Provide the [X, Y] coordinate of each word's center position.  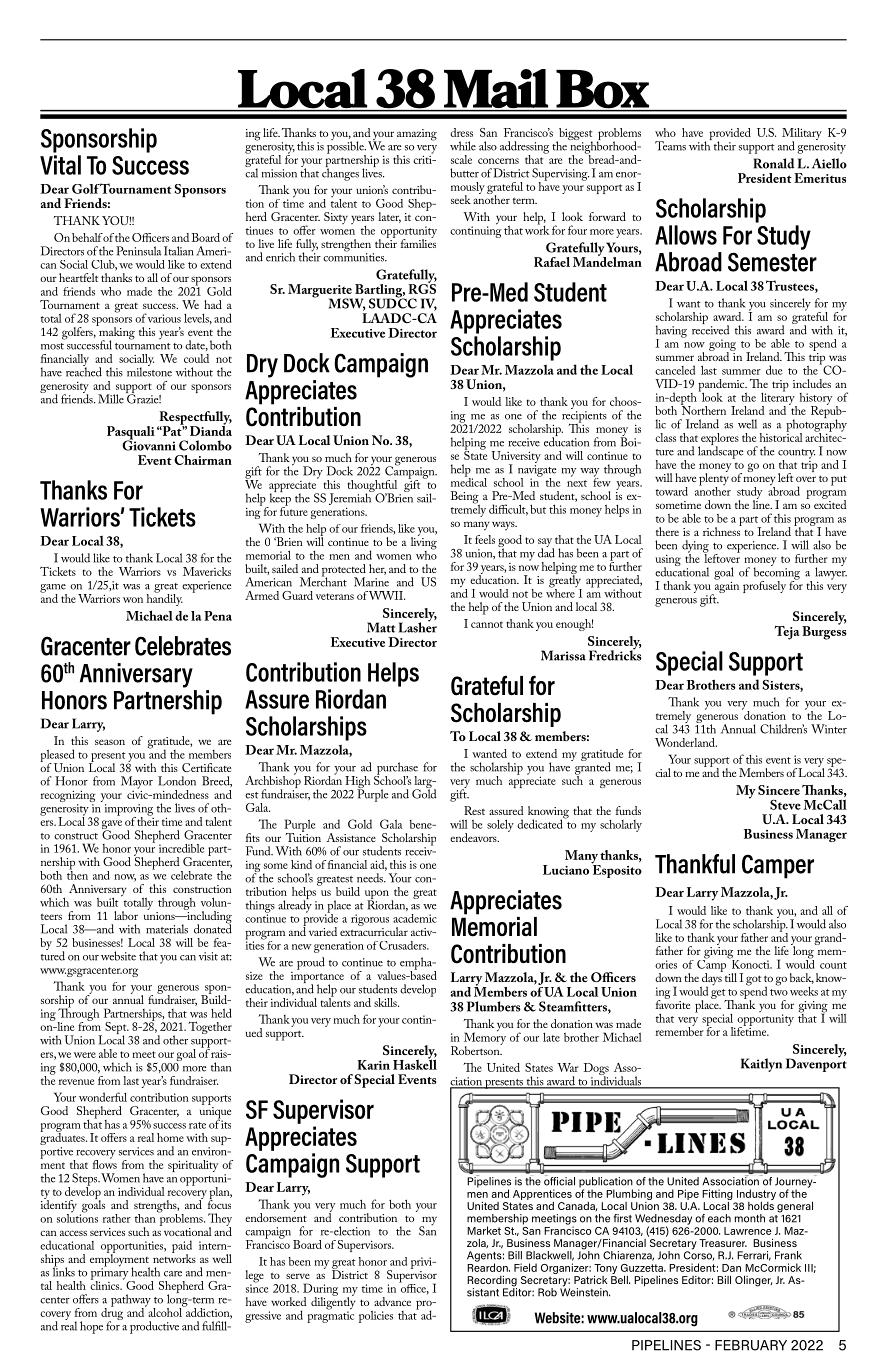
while [463, 146]
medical [469, 481]
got [753, 980]
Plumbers [494, 1006]
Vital [60, 165]
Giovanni [149, 444]
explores [719, 440]
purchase [396, 769]
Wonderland [686, 742]
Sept [117, 1029]
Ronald [774, 163]
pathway [131, 1301]
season [110, 742]
